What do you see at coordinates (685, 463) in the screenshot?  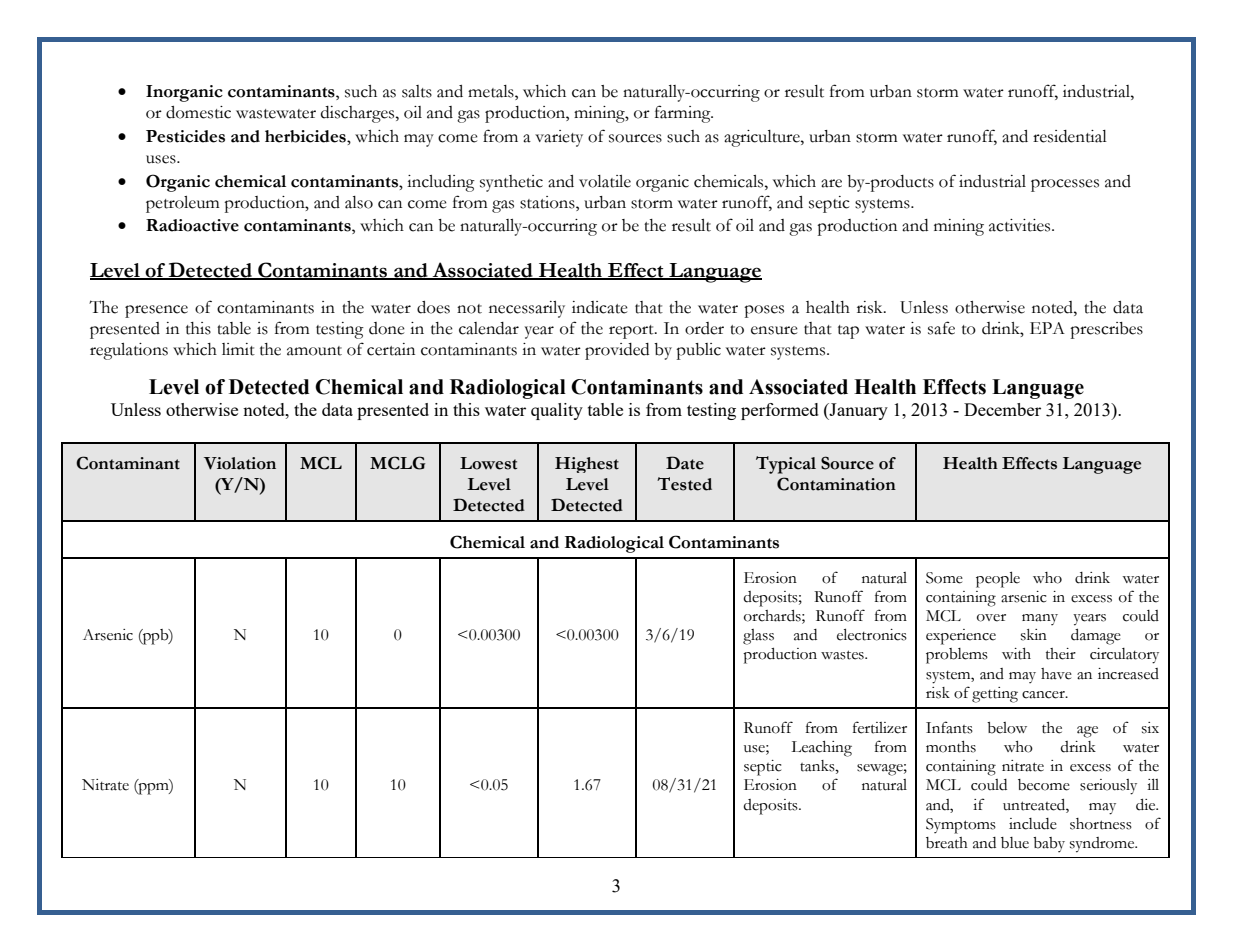 I see `Date` at bounding box center [685, 463].
